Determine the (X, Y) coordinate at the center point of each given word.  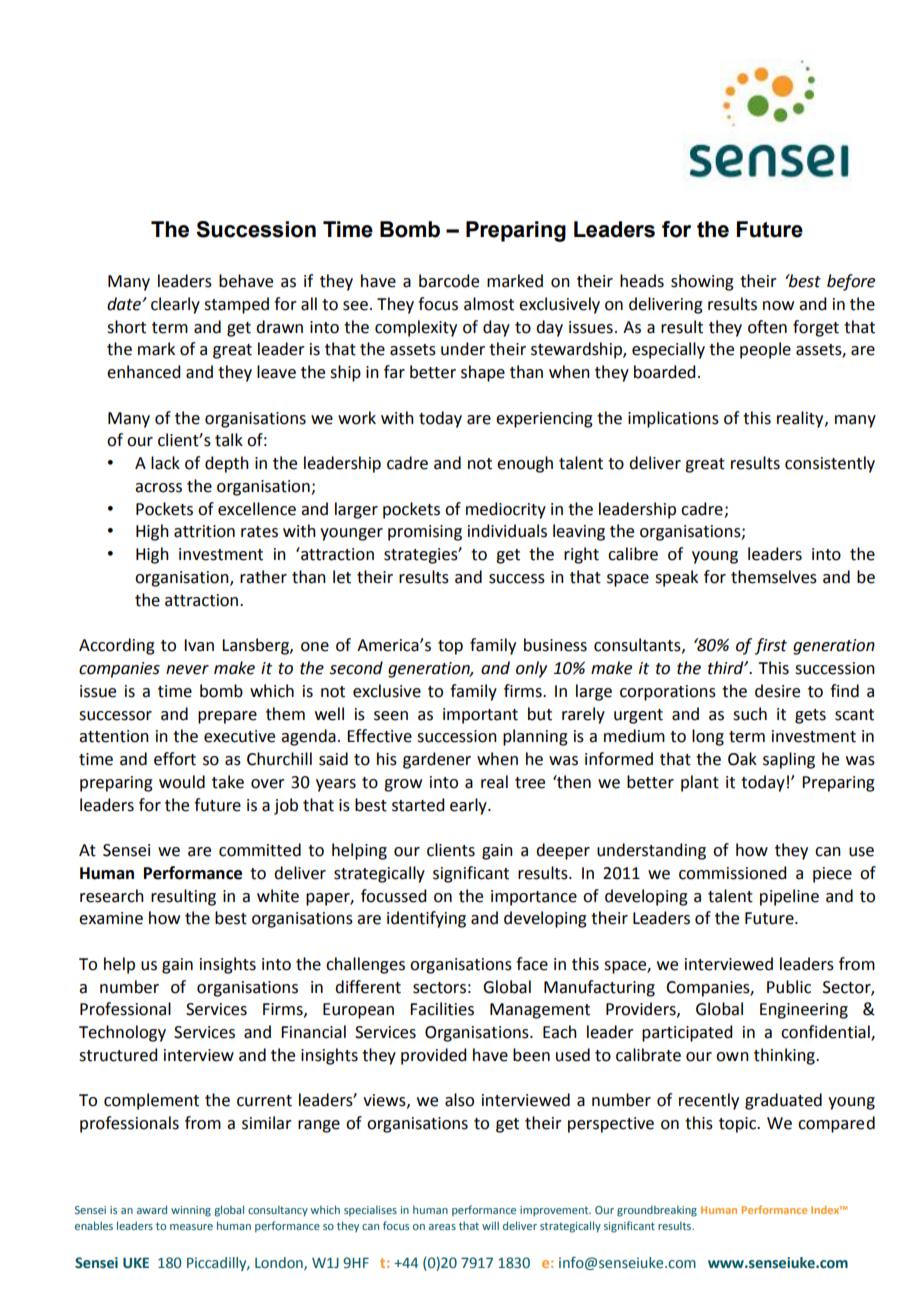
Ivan (199, 645)
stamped (236, 305)
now (778, 306)
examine (111, 918)
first (771, 646)
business (555, 645)
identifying (426, 919)
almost (489, 304)
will (490, 1225)
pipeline (789, 897)
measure (191, 1227)
